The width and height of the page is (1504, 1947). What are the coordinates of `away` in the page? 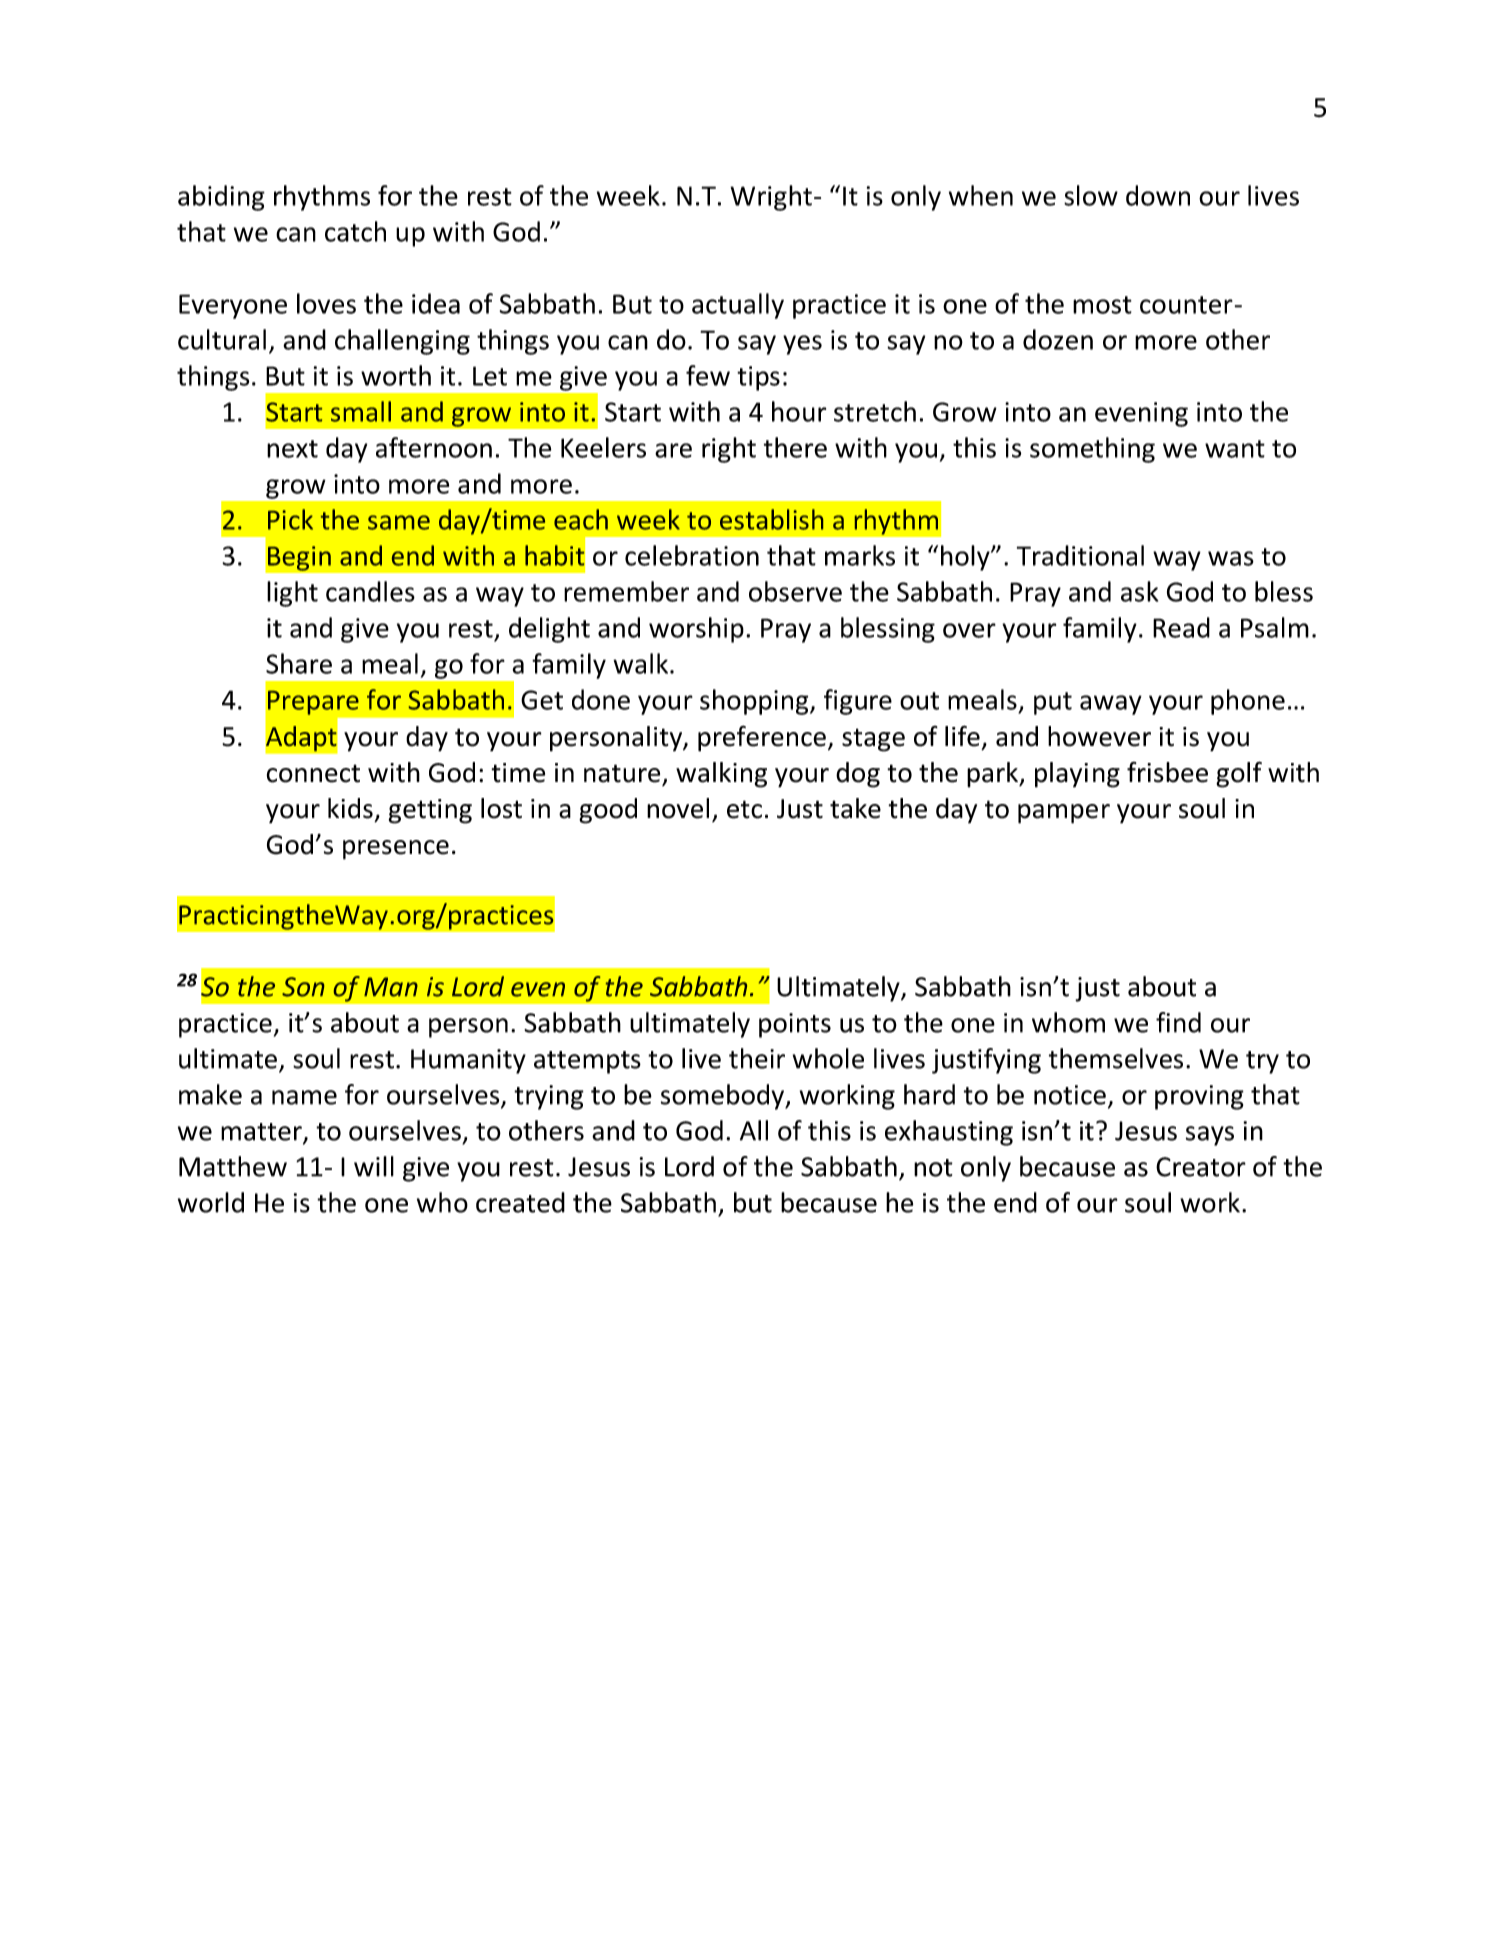 It's located at (1111, 705).
